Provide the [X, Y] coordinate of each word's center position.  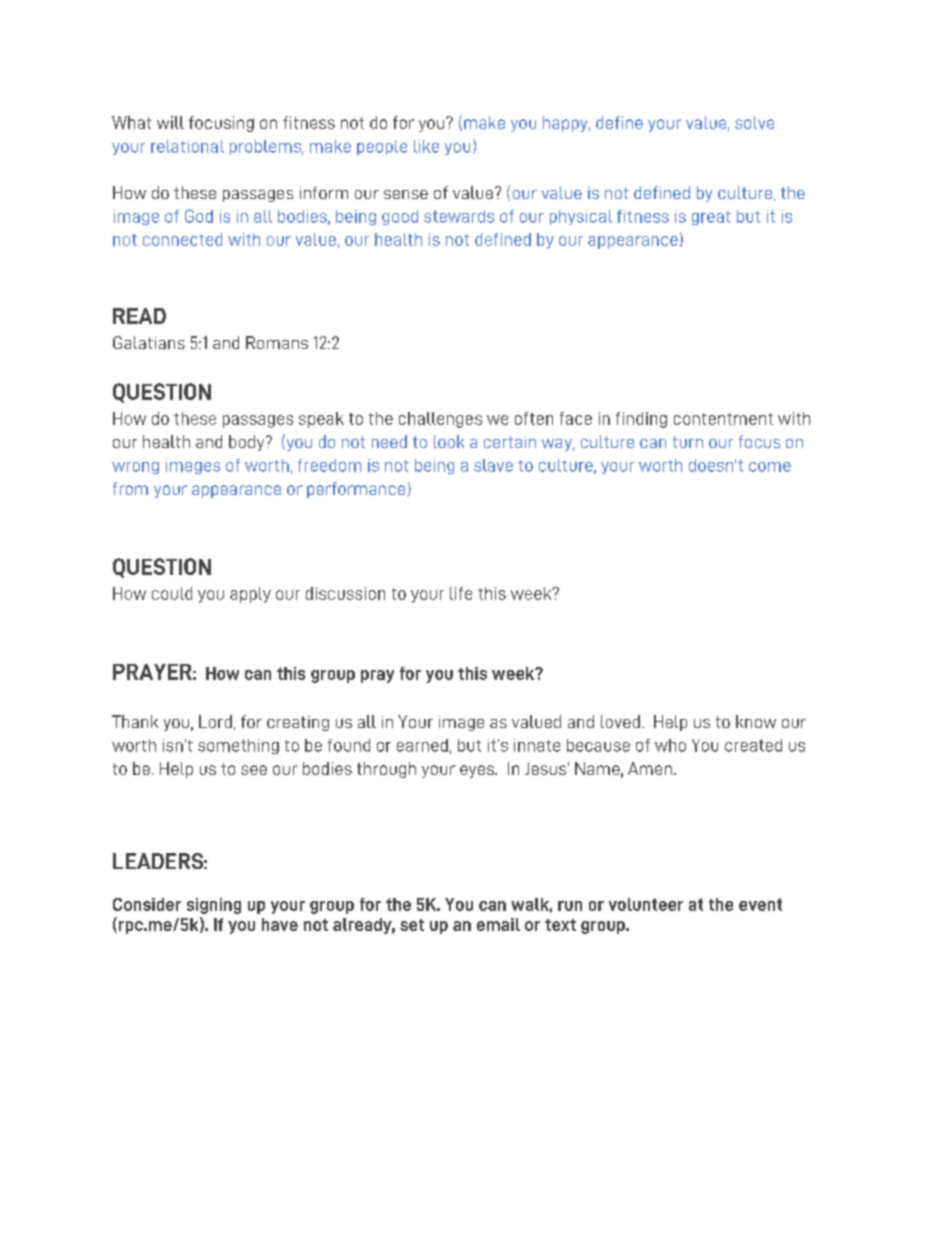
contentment [723, 419]
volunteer [646, 904]
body [248, 443]
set [412, 925]
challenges [440, 420]
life [461, 593]
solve [754, 122]
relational [187, 146]
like [426, 146]
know [756, 721]
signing [214, 906]
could [172, 593]
